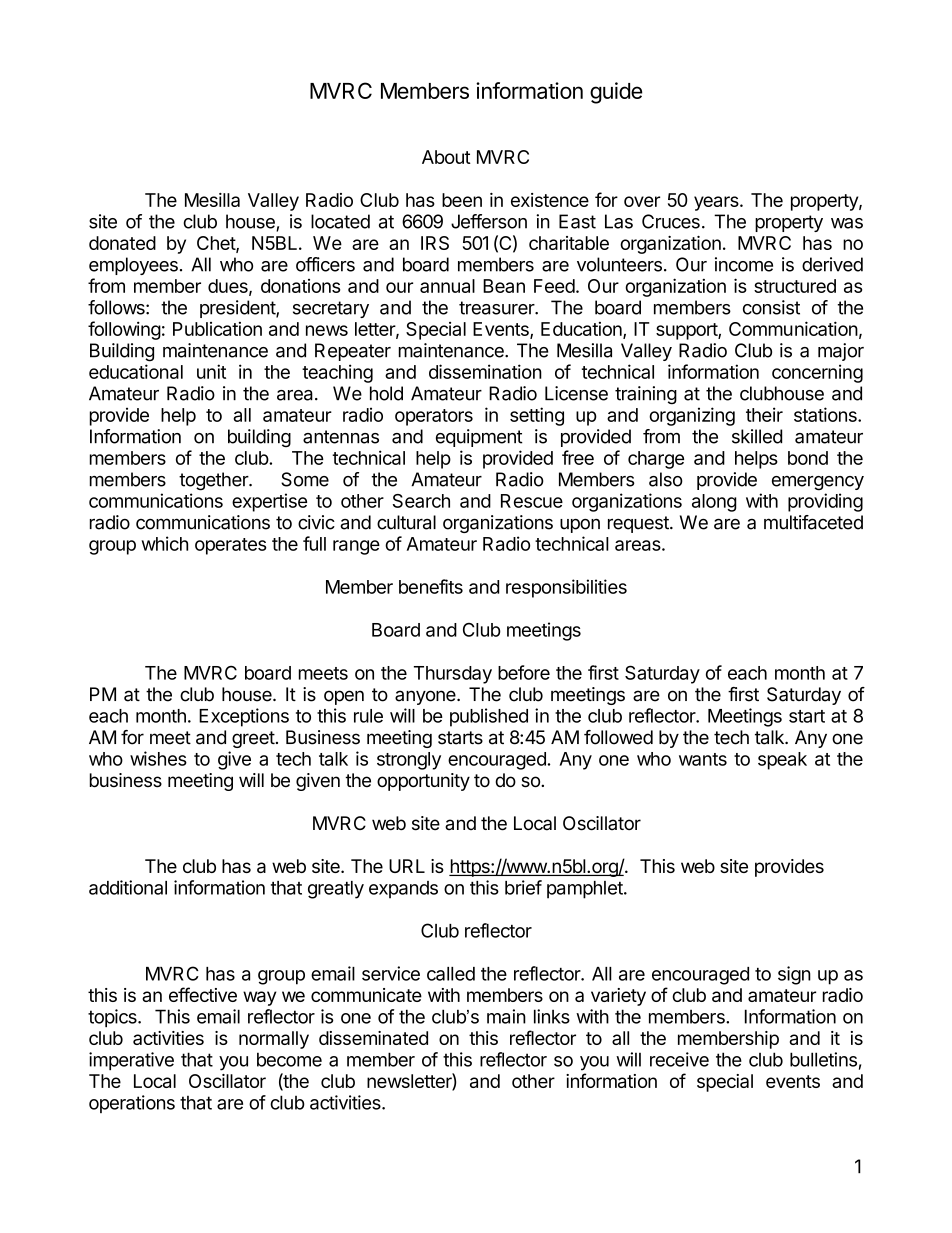 The height and width of the page is (1233, 952). I want to click on multifaceted, so click(813, 522).
